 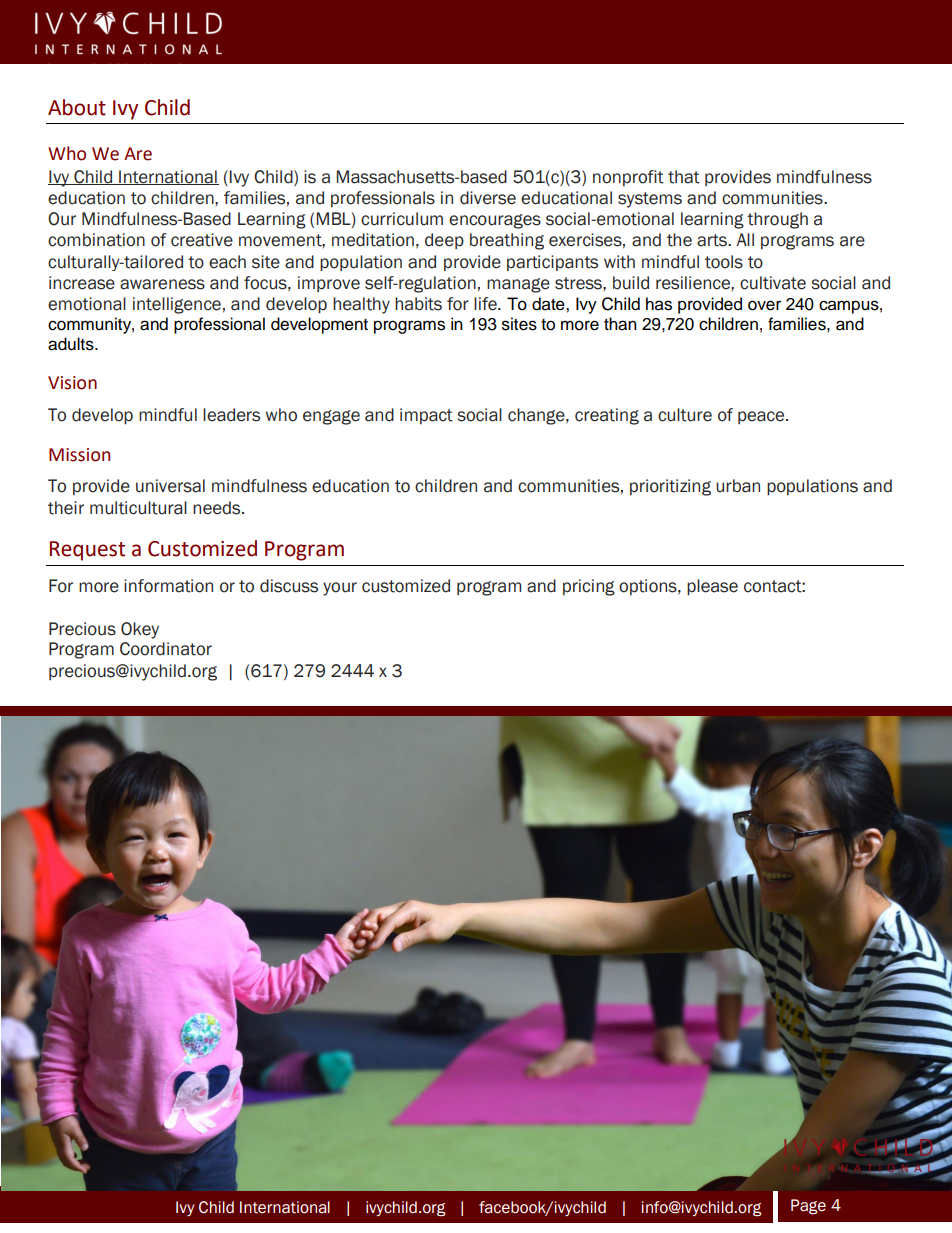 What do you see at coordinates (140, 630) in the screenshot?
I see `Okey` at bounding box center [140, 630].
